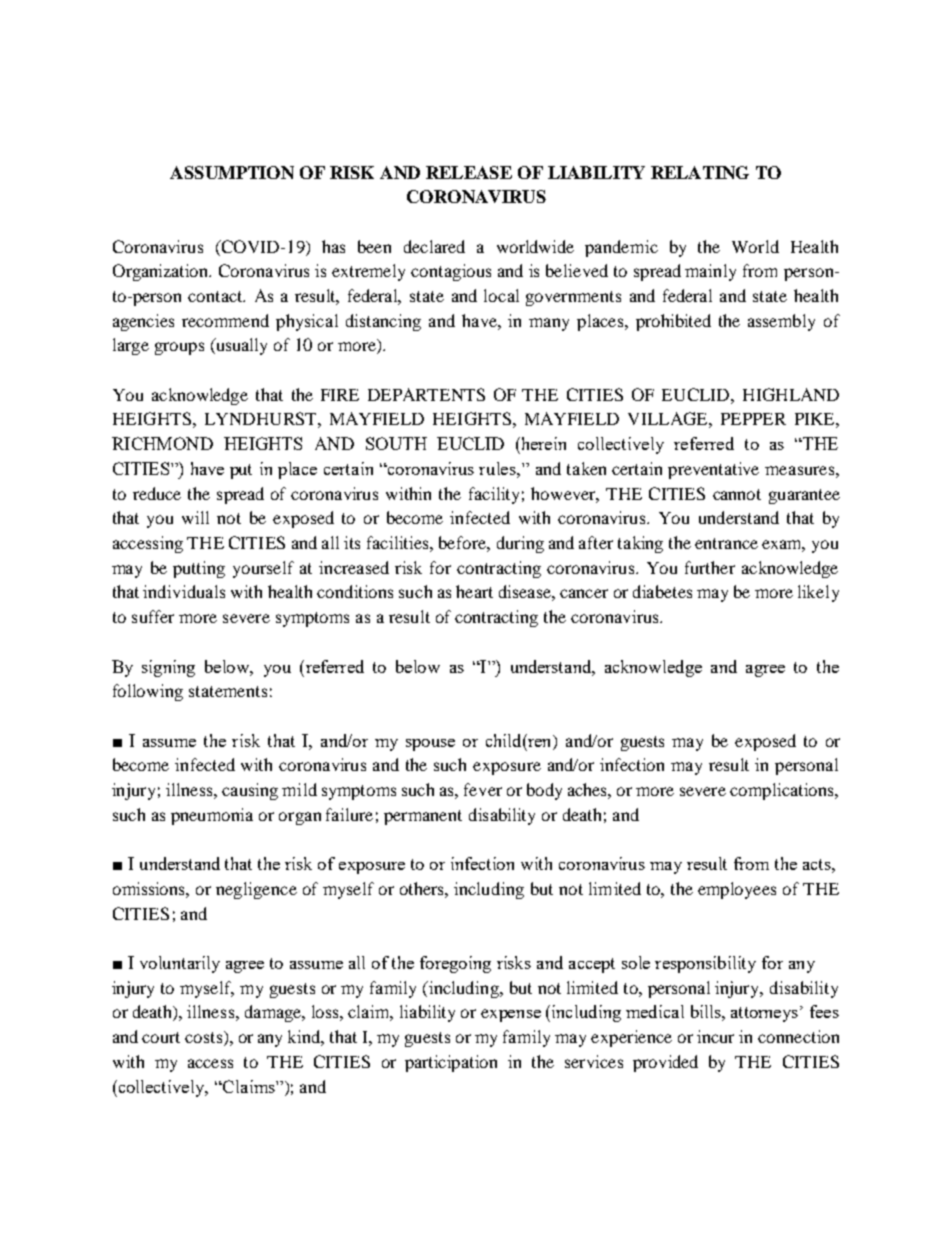 The height and width of the image is (1233, 952). I want to click on RELEASE, so click(469, 172).
